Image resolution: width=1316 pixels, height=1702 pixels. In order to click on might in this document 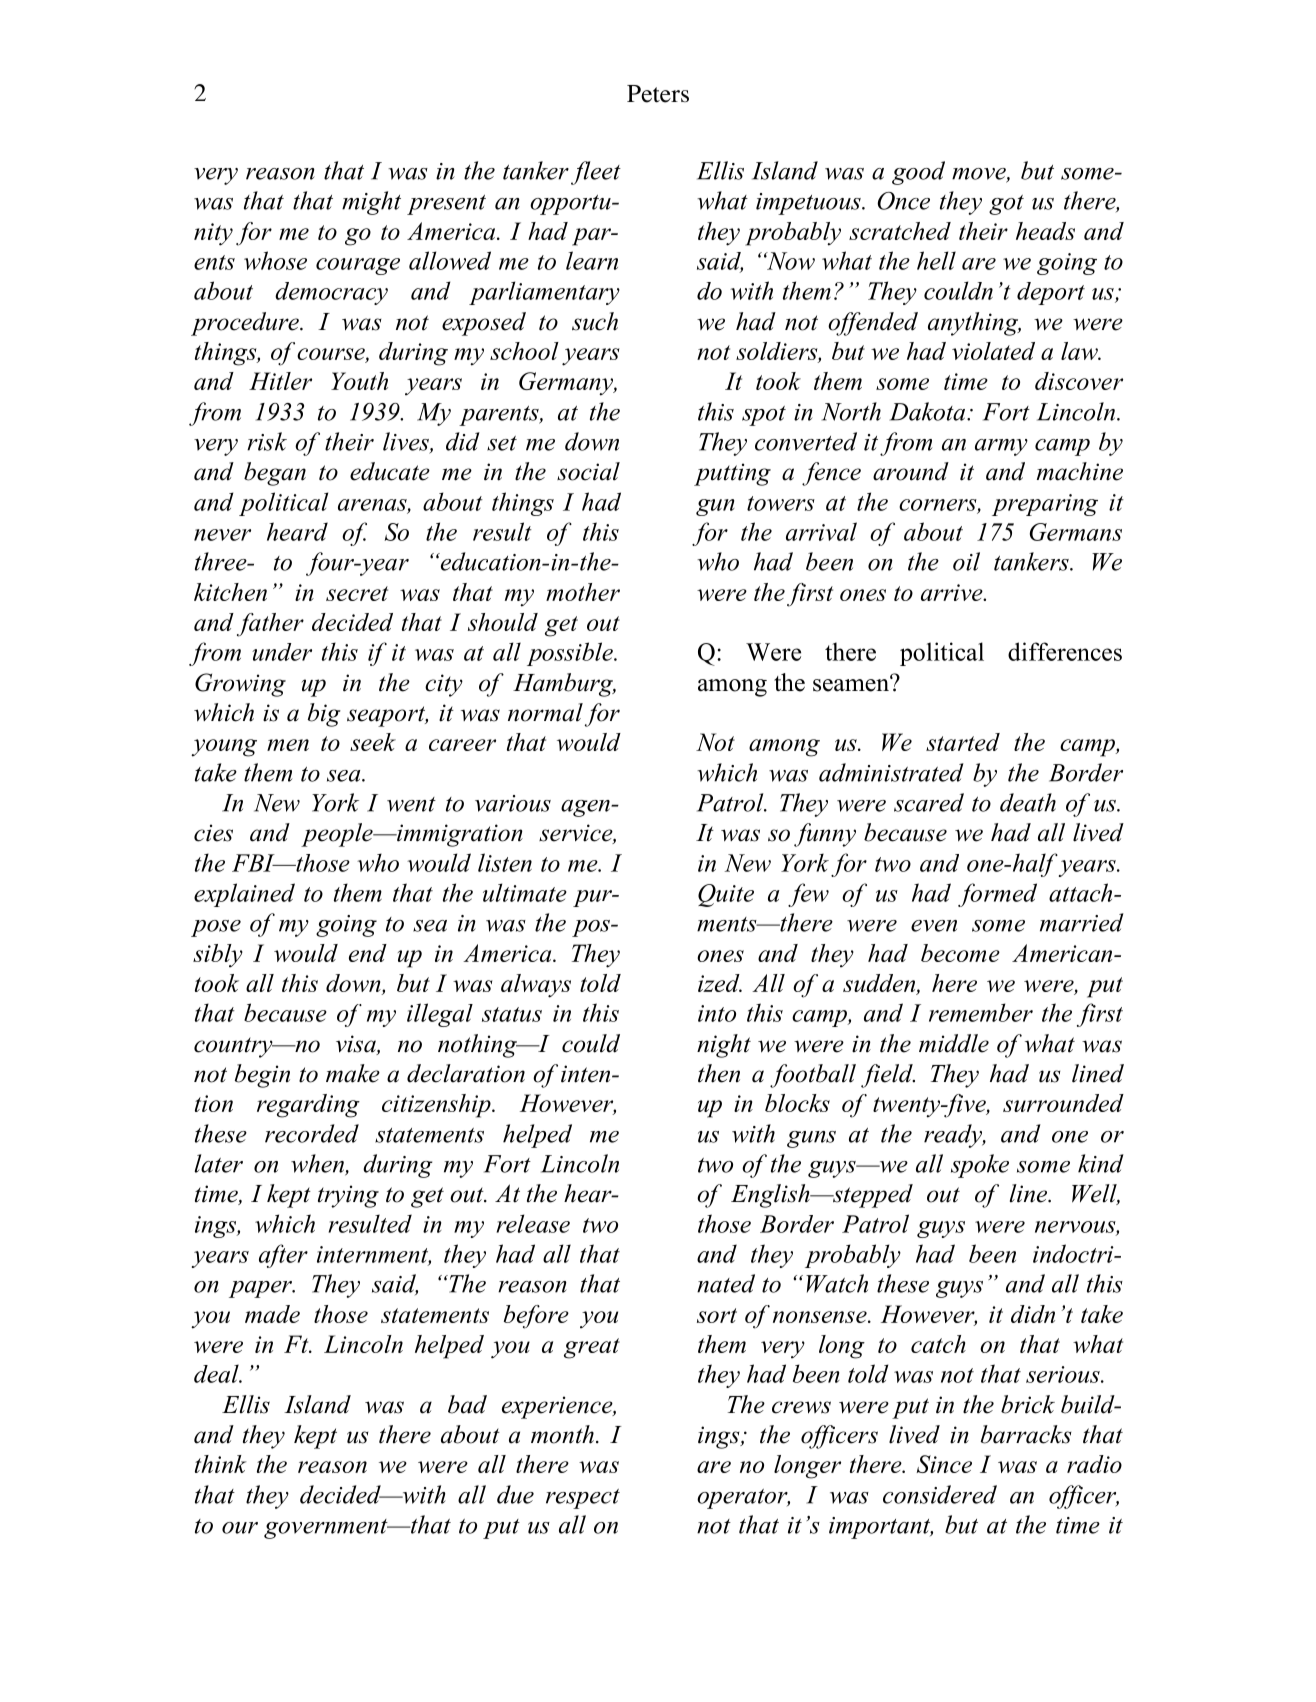, I will do `click(371, 203)`.
